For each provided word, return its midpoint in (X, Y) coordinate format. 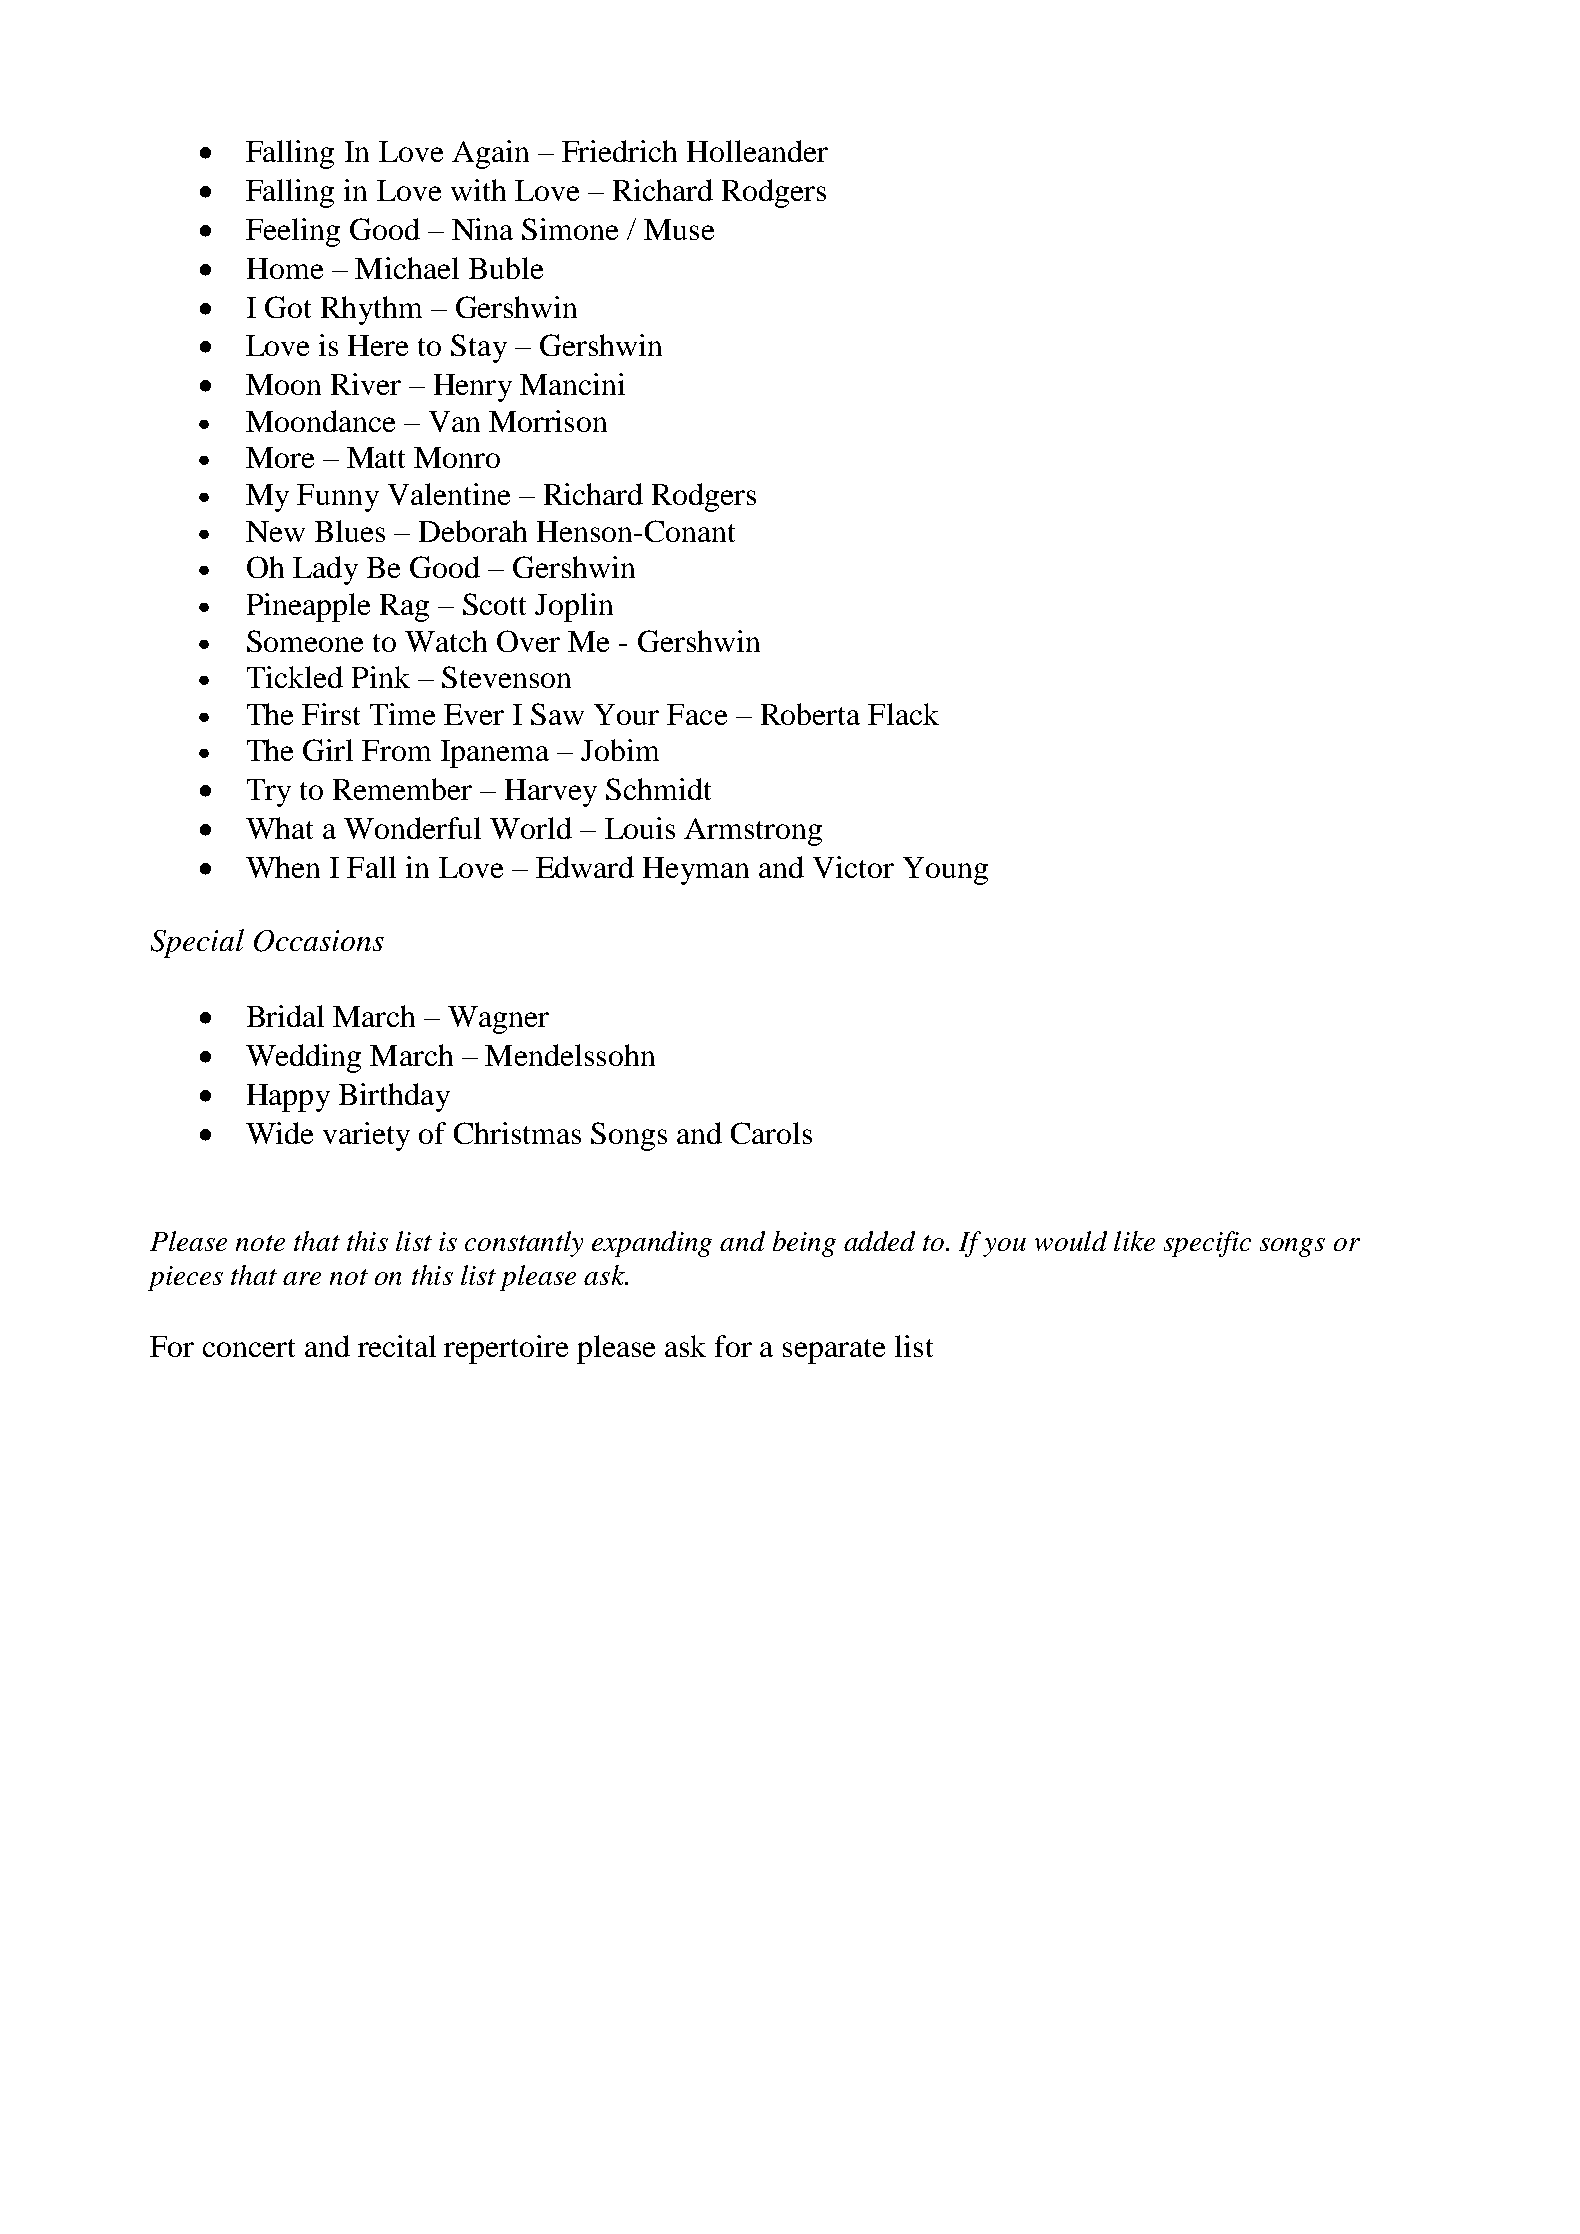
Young (945, 871)
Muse (679, 229)
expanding (652, 1244)
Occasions (319, 941)
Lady (325, 570)
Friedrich (619, 151)
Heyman (696, 871)
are (302, 1278)
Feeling (293, 232)
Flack (903, 714)
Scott (494, 604)
